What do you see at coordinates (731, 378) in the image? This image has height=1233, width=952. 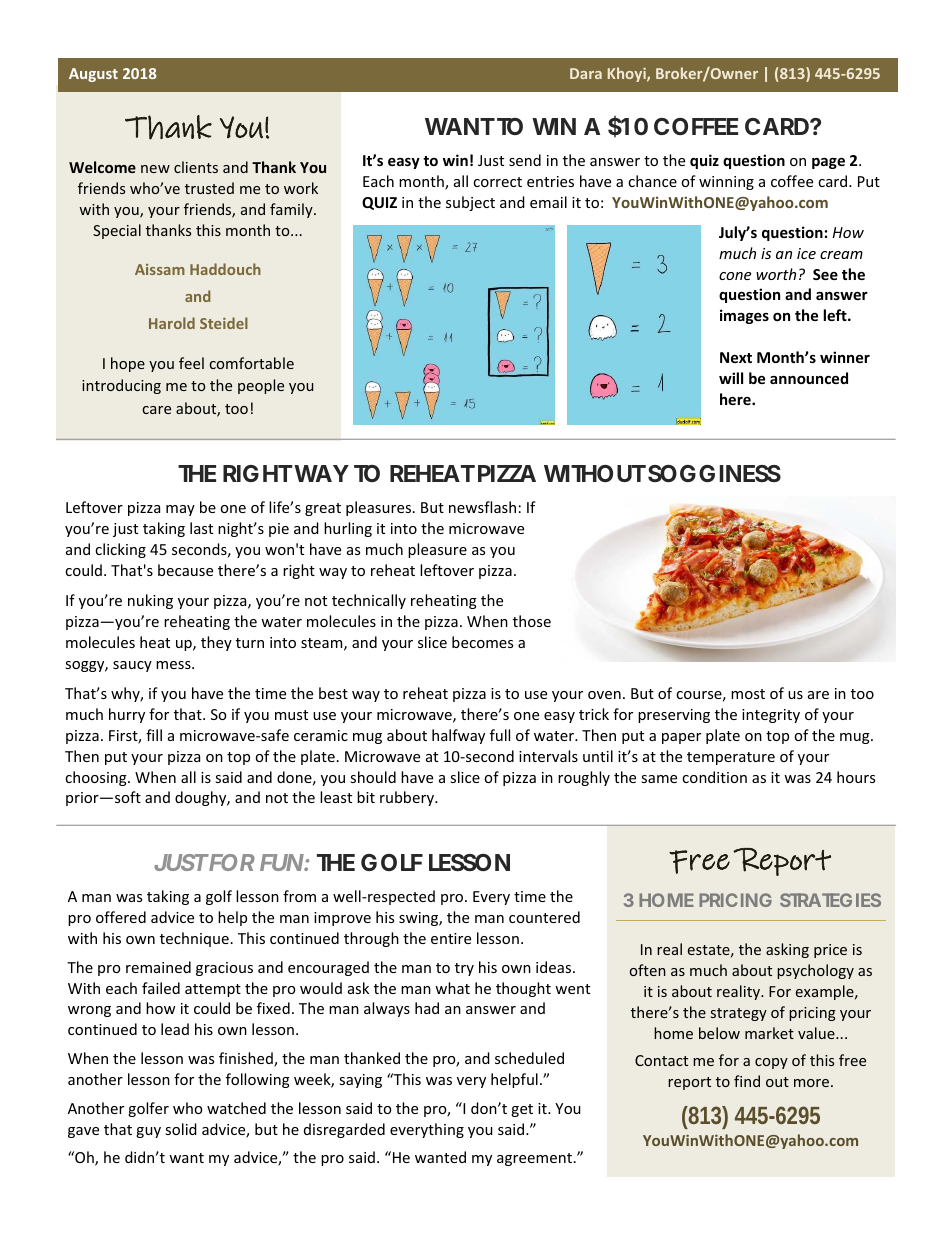 I see `will` at bounding box center [731, 378].
